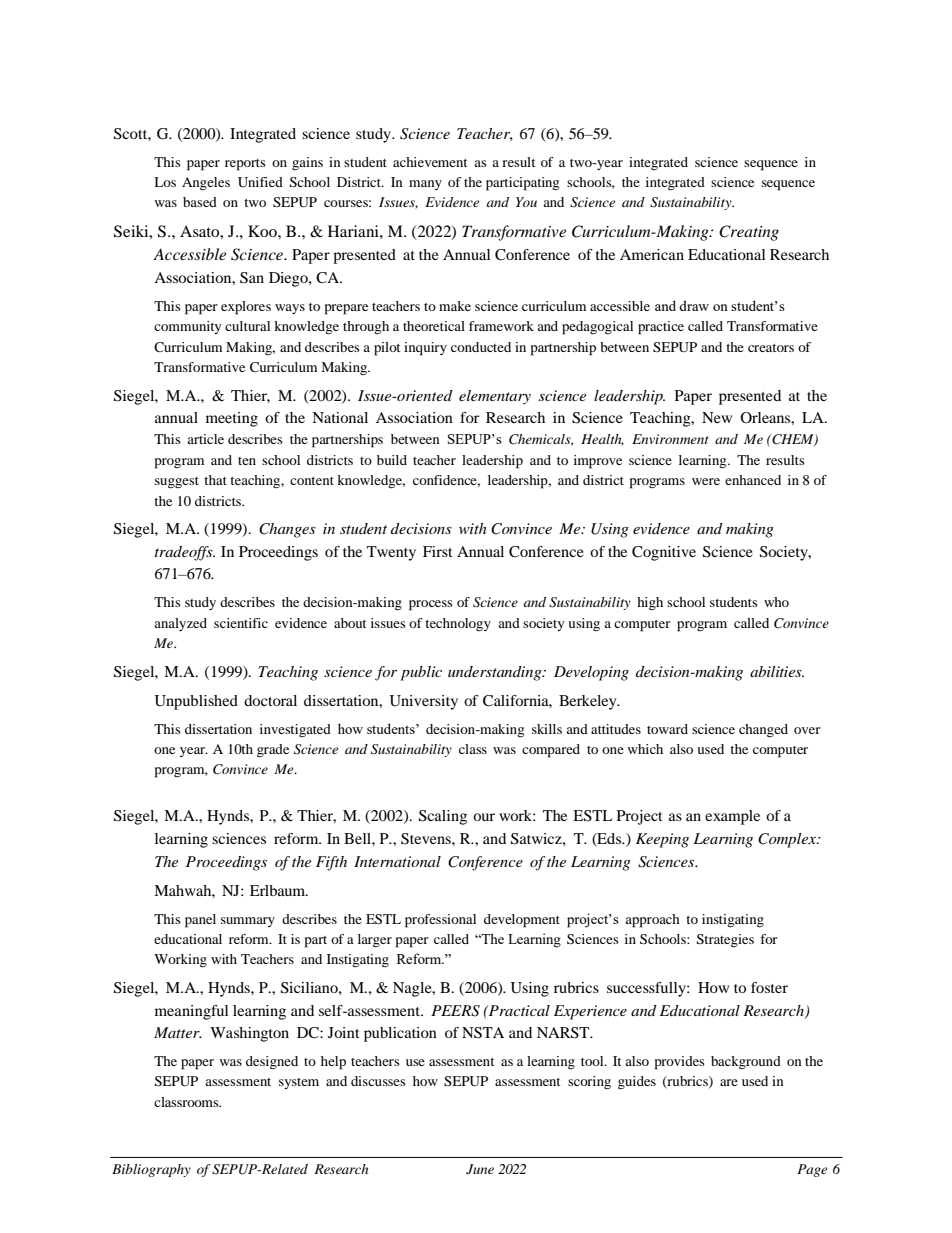 Image resolution: width=952 pixels, height=1233 pixels. I want to click on enhanced, so click(753, 480).
